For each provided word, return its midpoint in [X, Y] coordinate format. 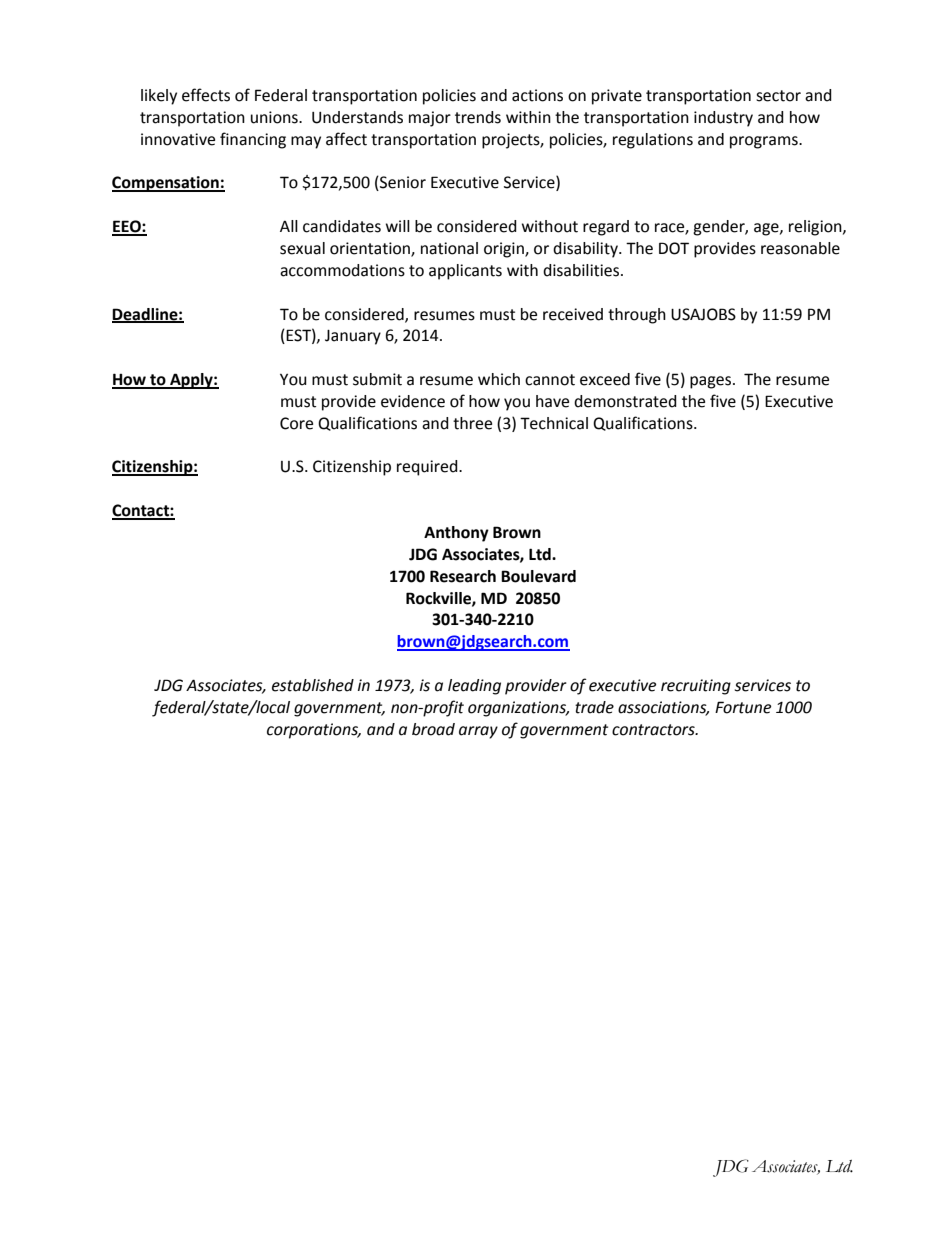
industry [723, 119]
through [637, 316]
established [313, 685]
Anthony [456, 534]
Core [296, 423]
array [478, 732]
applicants [465, 272]
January [353, 337]
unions [275, 117]
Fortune [743, 707]
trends [478, 117]
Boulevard [538, 576]
